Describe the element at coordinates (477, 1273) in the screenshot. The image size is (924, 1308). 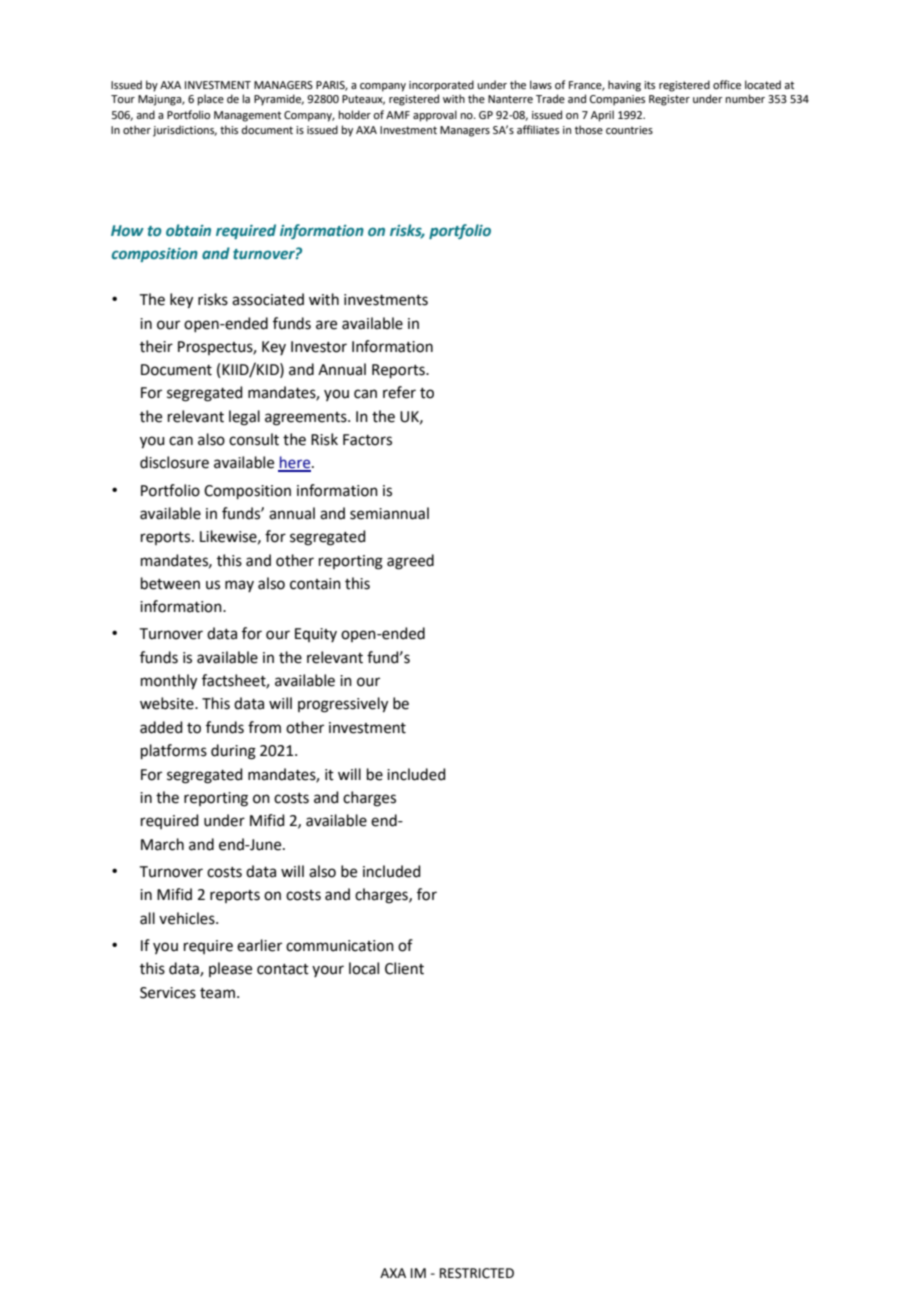
I see `RESTRICTED` at that location.
